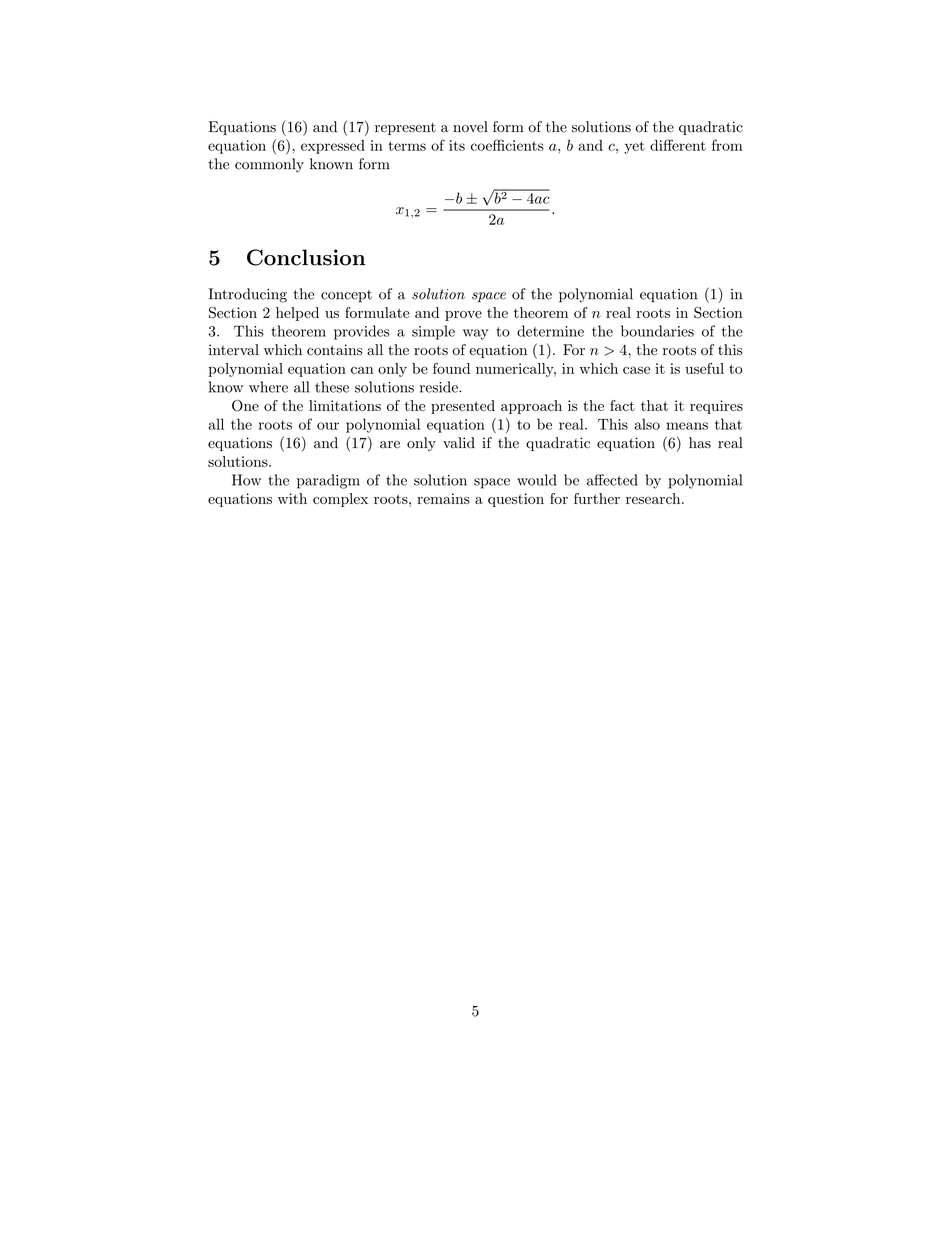 This page has height=1233, width=952. Describe the element at coordinates (333, 147) in the page. I see `expressed` at that location.
